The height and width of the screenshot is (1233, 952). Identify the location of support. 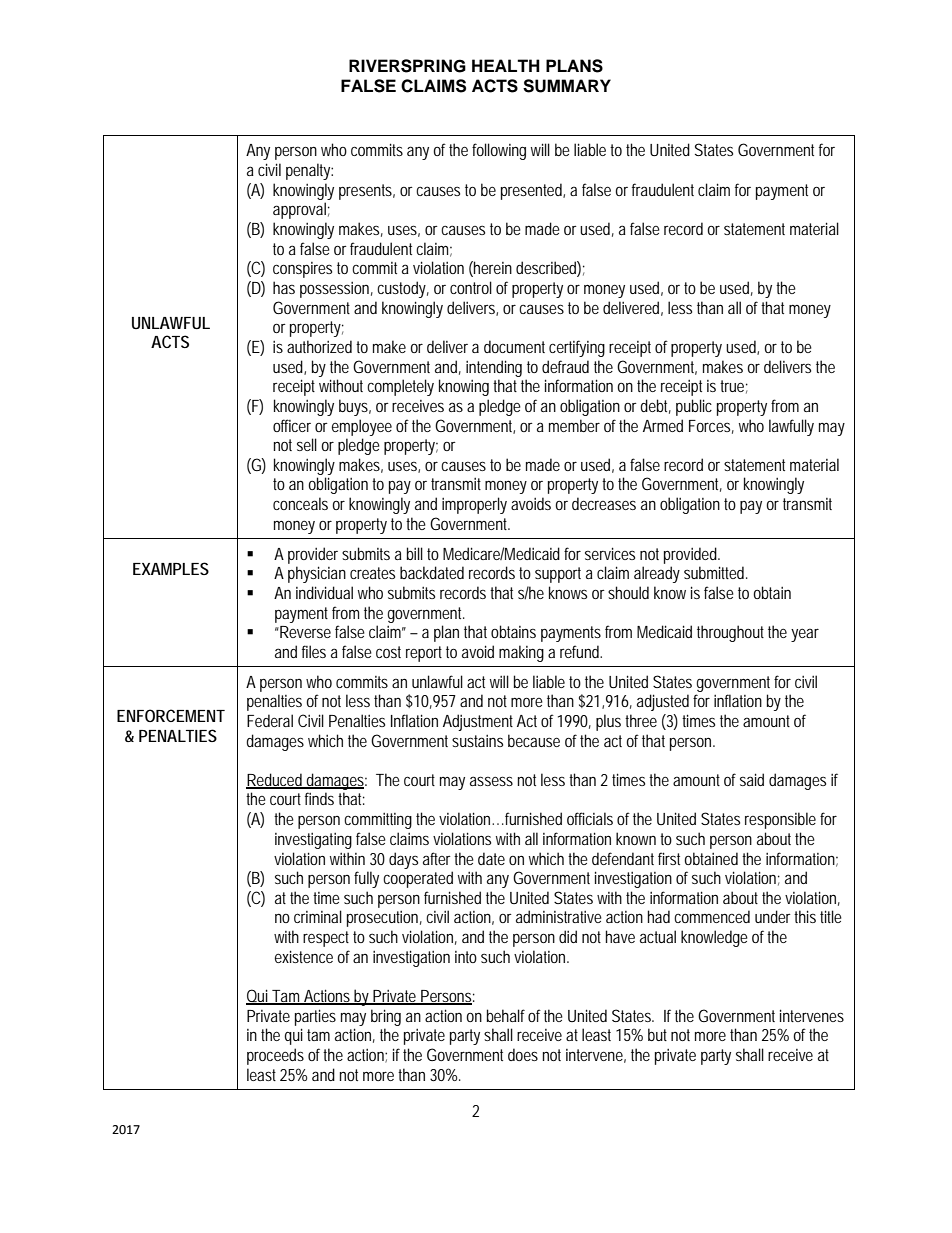
(558, 575).
